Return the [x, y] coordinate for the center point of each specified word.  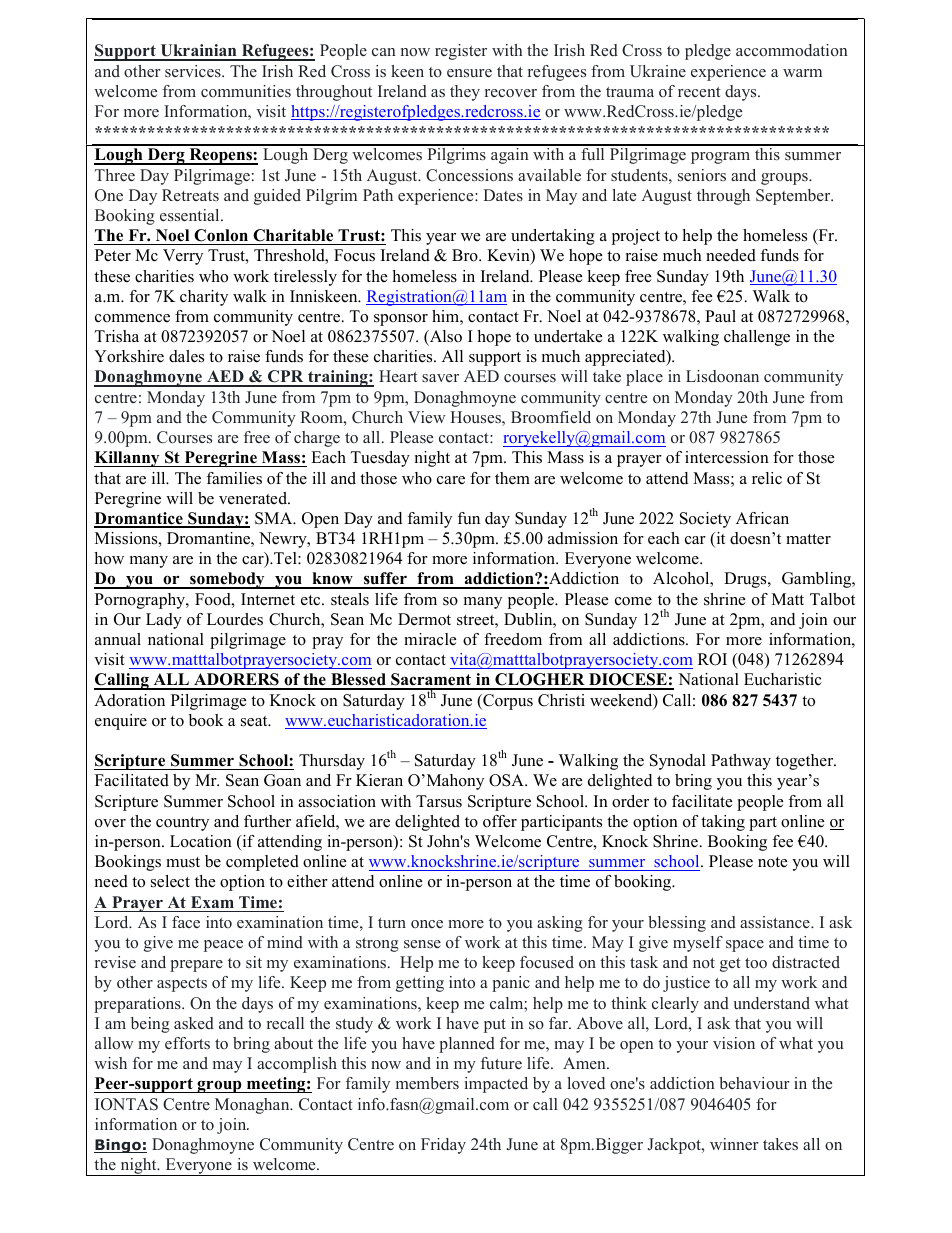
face [186, 922]
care [451, 480]
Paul [720, 316]
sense [422, 944]
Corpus [507, 702]
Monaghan [253, 1106]
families [234, 478]
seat [255, 721]
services [194, 71]
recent [699, 92]
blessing [677, 924]
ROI [712, 659]
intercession [727, 457]
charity [204, 298]
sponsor [401, 320]
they [465, 93]
